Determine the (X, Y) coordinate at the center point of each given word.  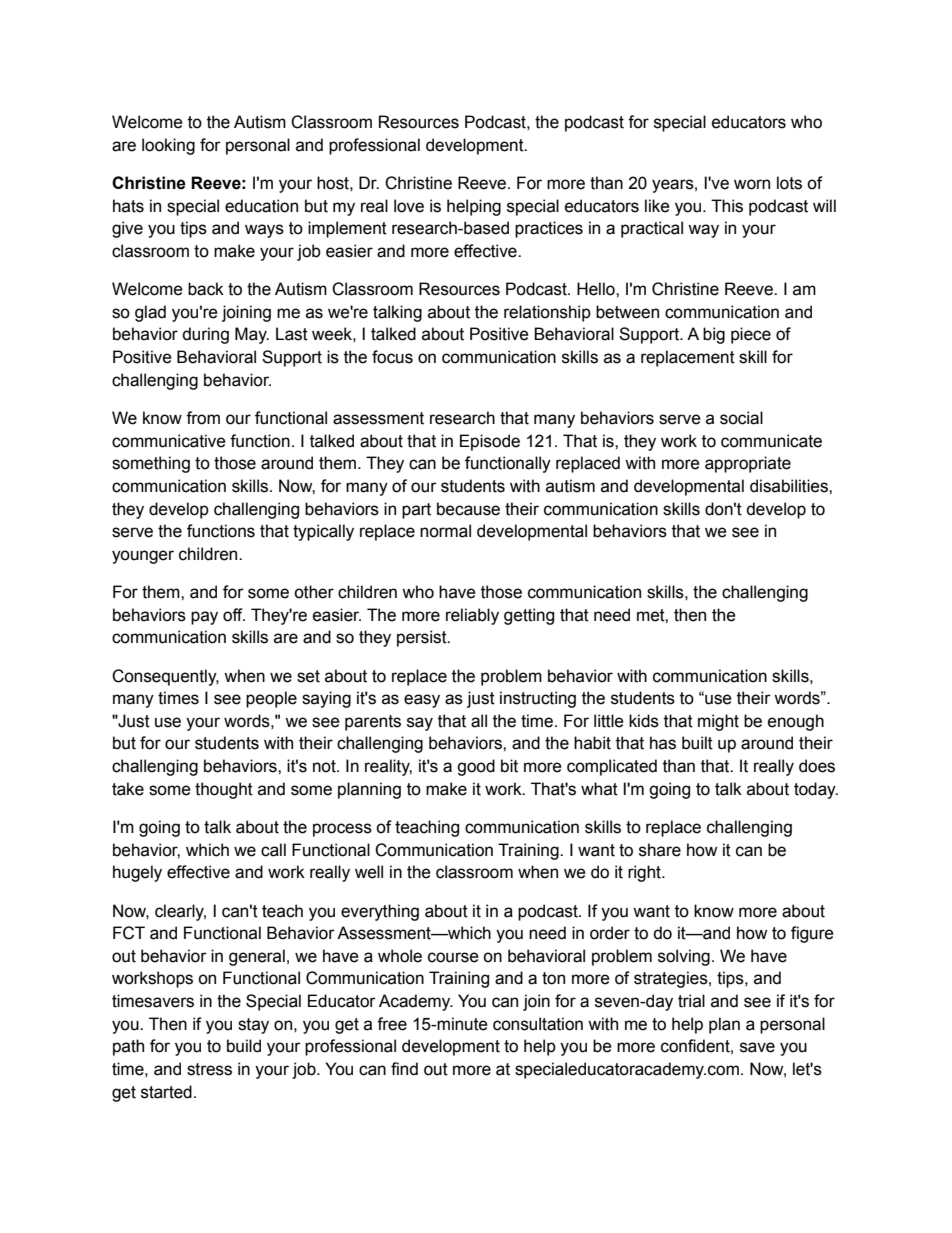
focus (392, 357)
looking (168, 146)
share (660, 850)
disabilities (790, 486)
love (409, 206)
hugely (137, 873)
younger (143, 557)
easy (422, 701)
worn (752, 184)
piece (751, 335)
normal (445, 531)
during (205, 335)
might (718, 722)
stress (209, 1069)
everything (380, 912)
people (271, 699)
